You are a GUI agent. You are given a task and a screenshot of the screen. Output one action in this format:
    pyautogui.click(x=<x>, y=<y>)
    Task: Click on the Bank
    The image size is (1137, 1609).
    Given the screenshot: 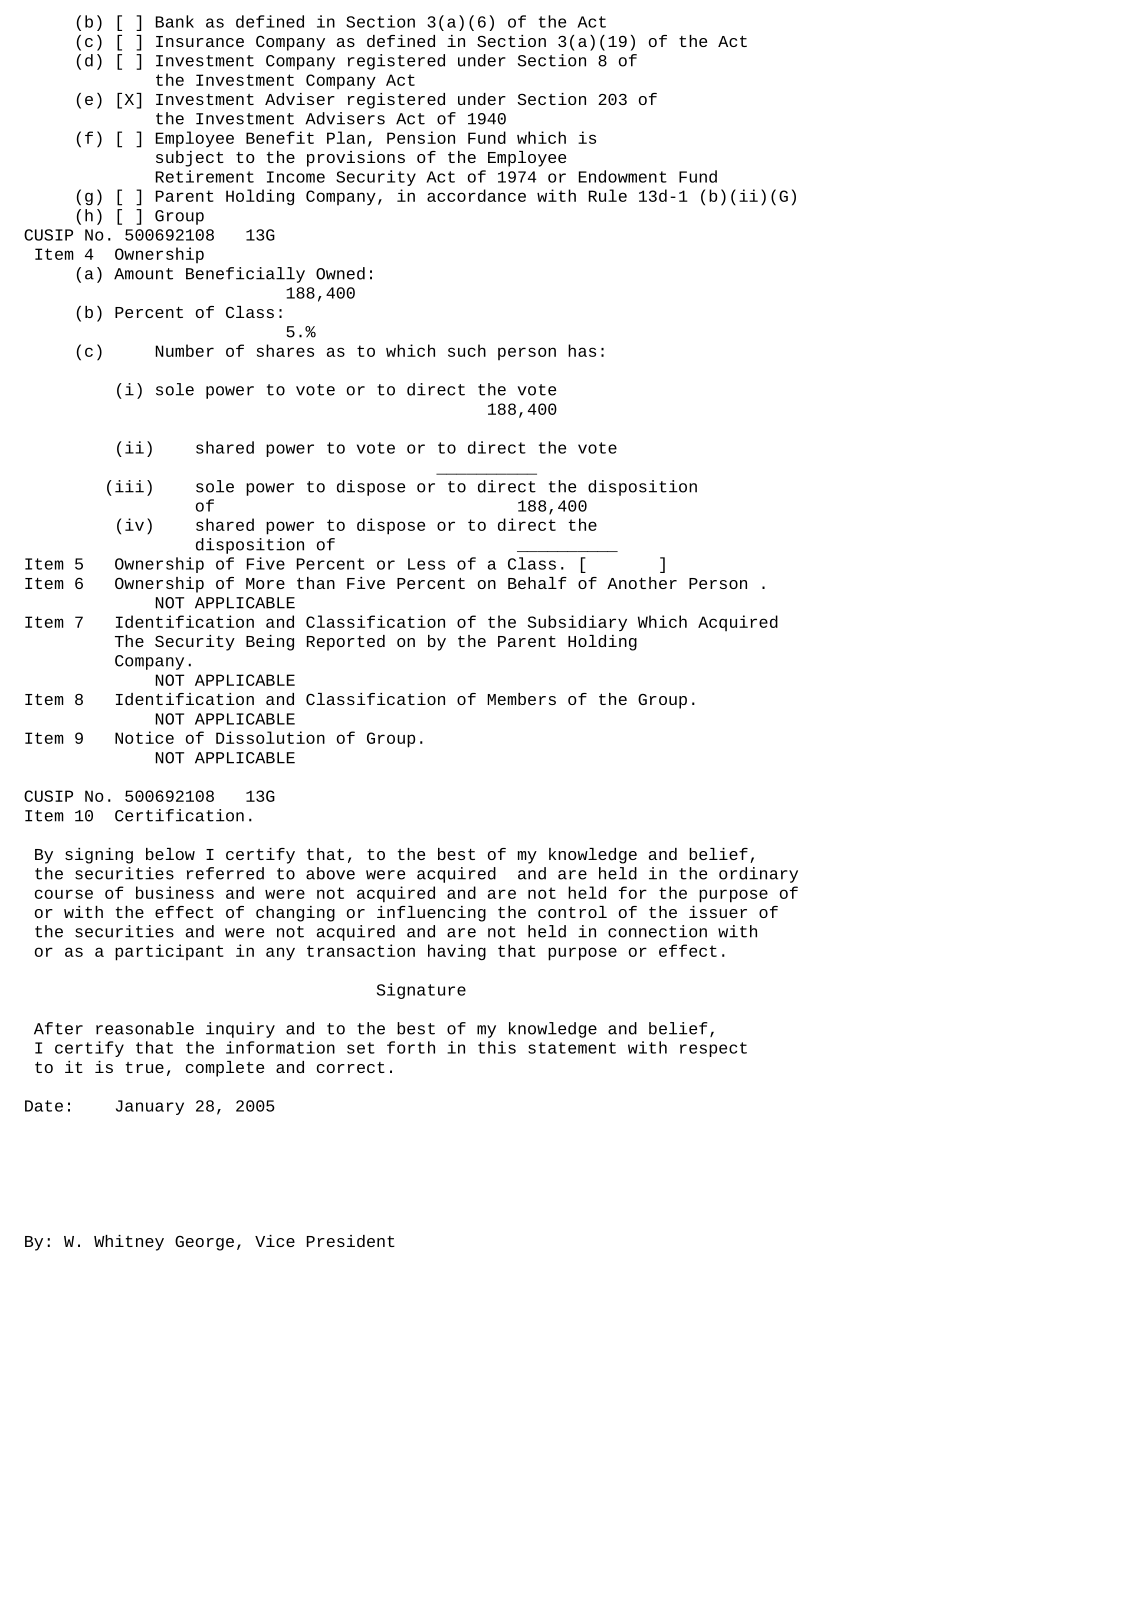 What is the action you would take?
    pyautogui.click(x=175, y=21)
